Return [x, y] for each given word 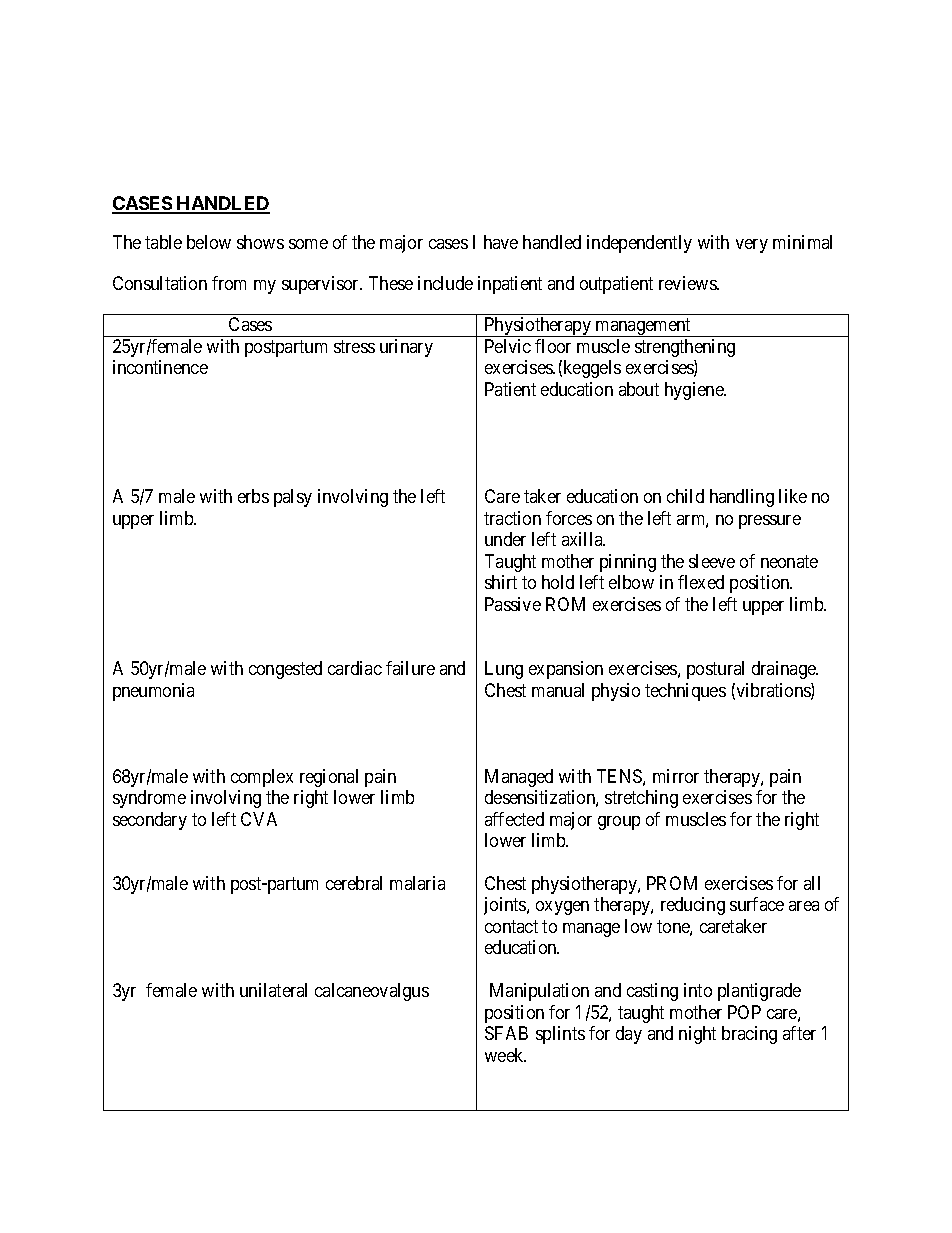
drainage [785, 670]
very [752, 246]
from [229, 283]
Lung [504, 670]
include [445, 283]
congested [285, 670]
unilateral [273, 990]
